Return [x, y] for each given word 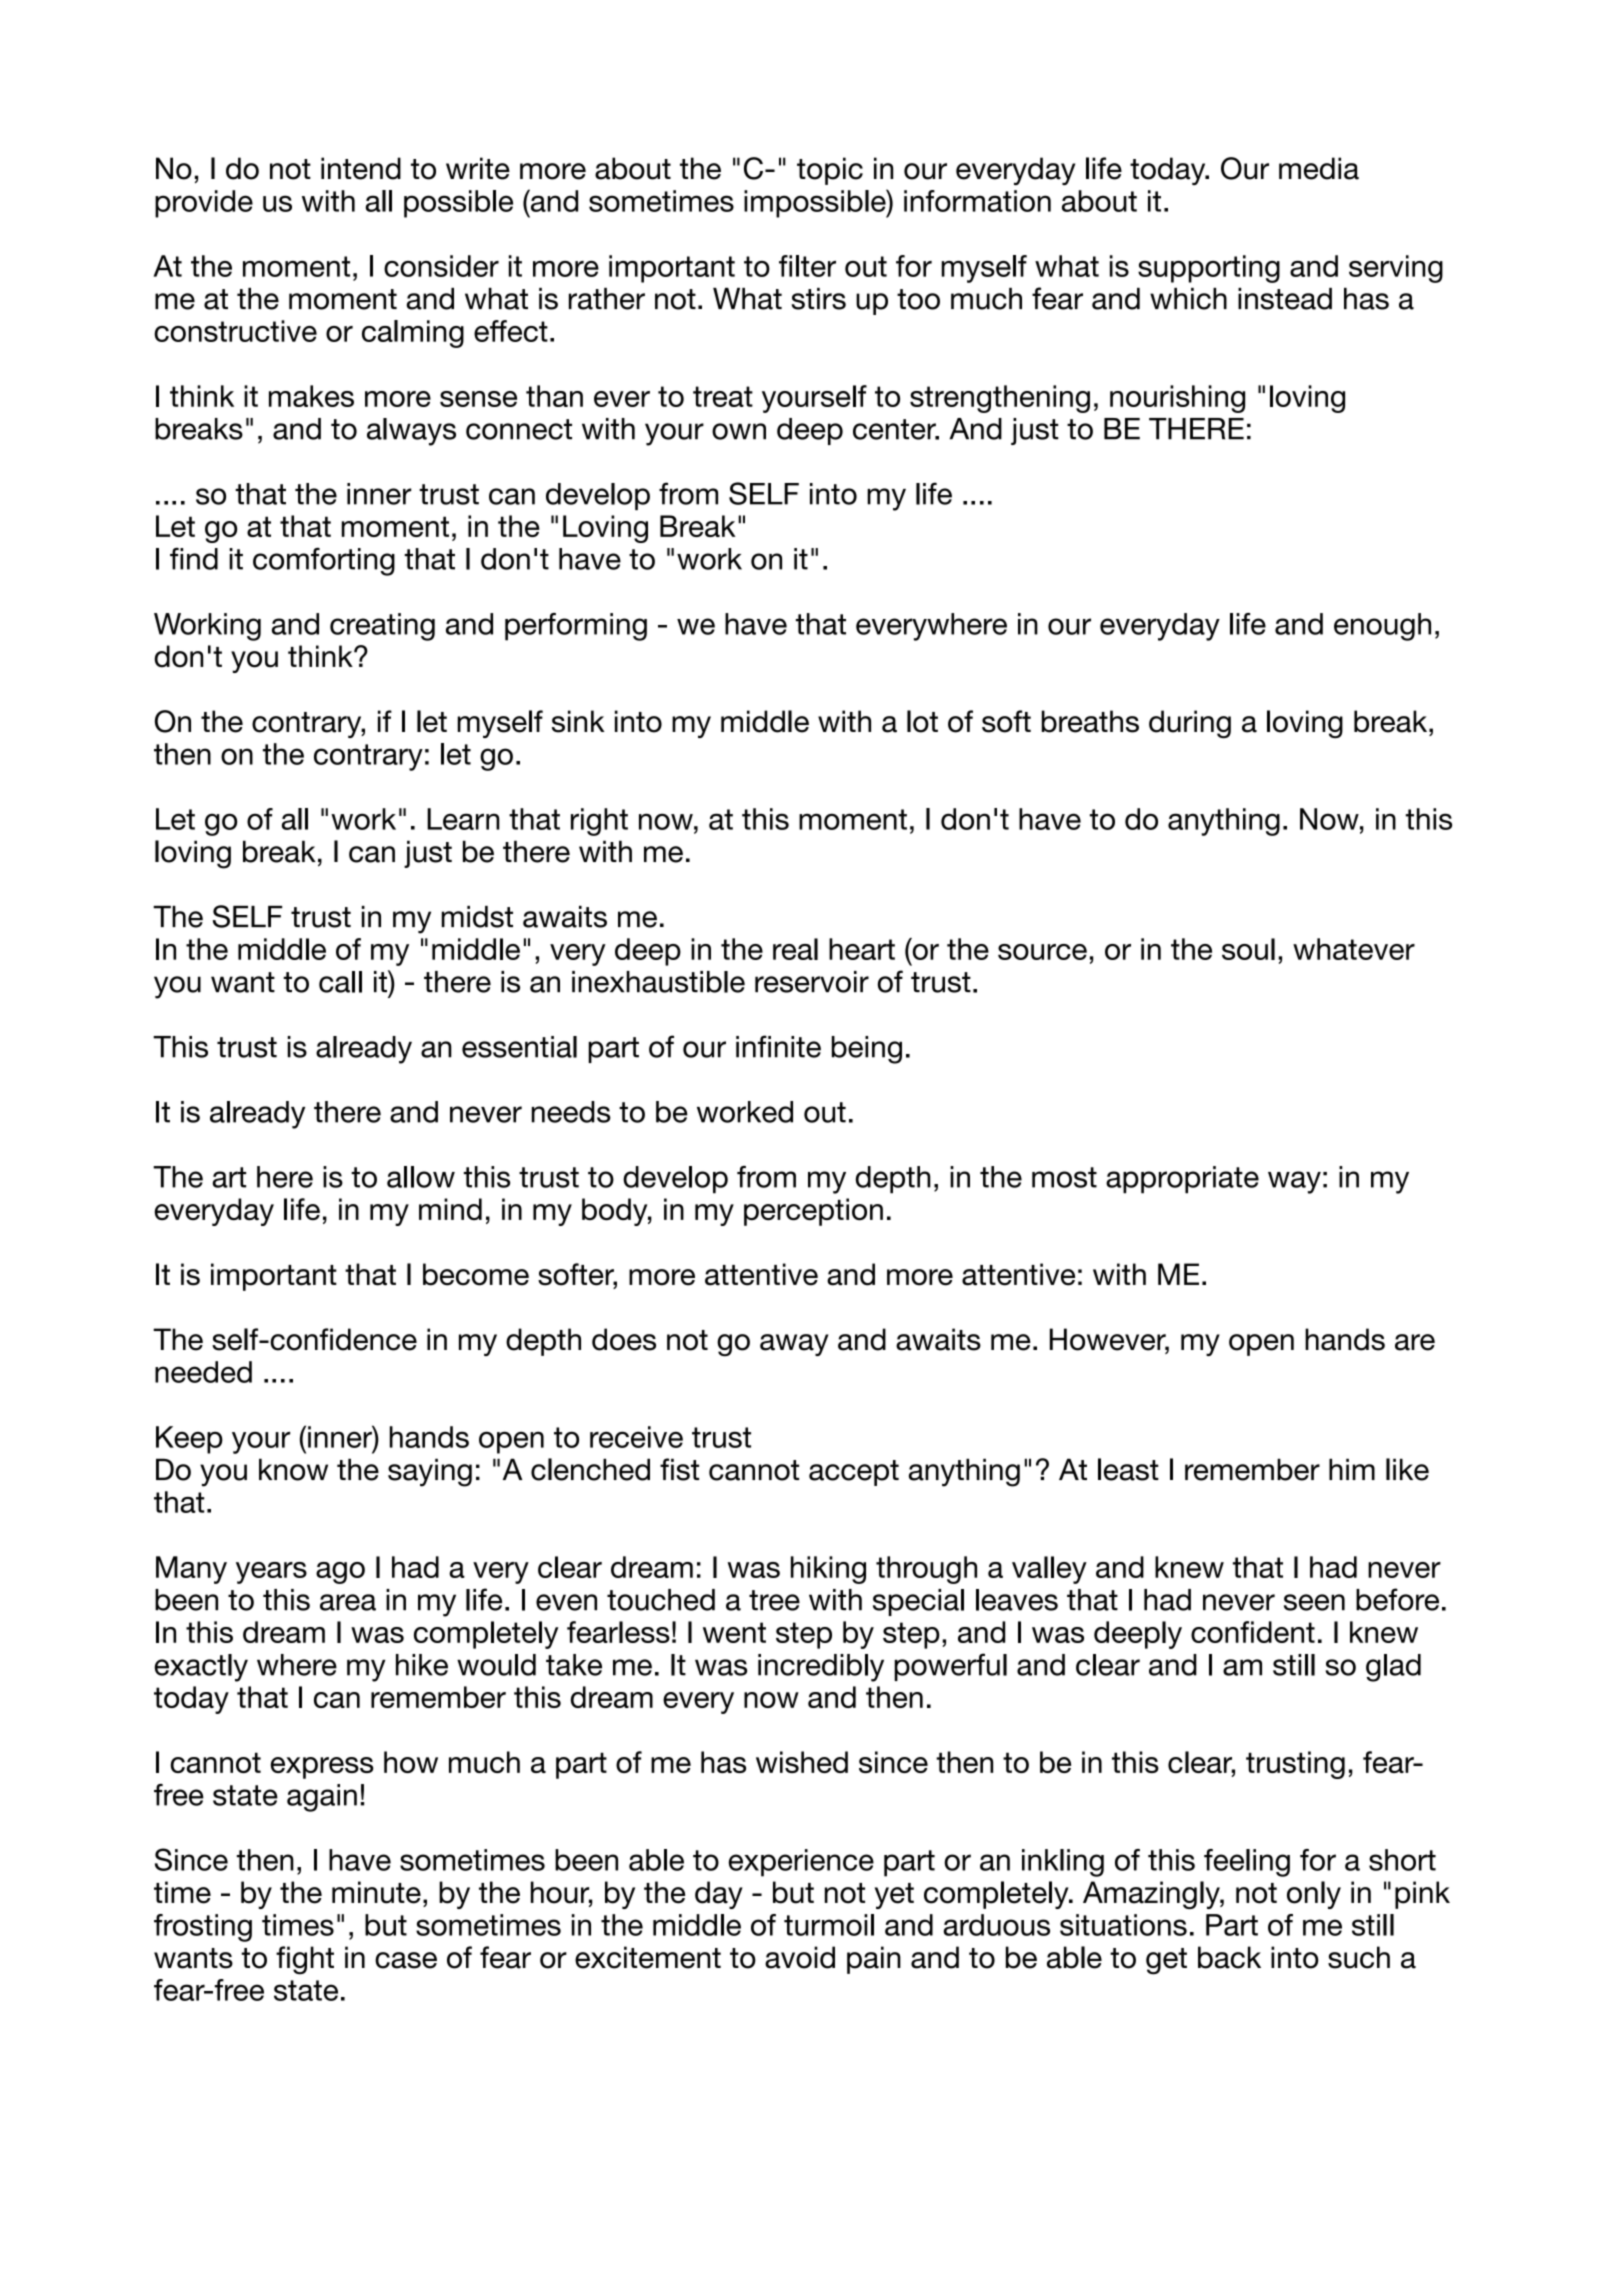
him [1352, 1469]
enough [1382, 627]
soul [1248, 949]
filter [807, 266]
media [1319, 168]
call [340, 982]
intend [361, 168]
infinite [778, 1046]
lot [922, 721]
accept [854, 1473]
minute [376, 1892]
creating [382, 627]
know [293, 1469]
